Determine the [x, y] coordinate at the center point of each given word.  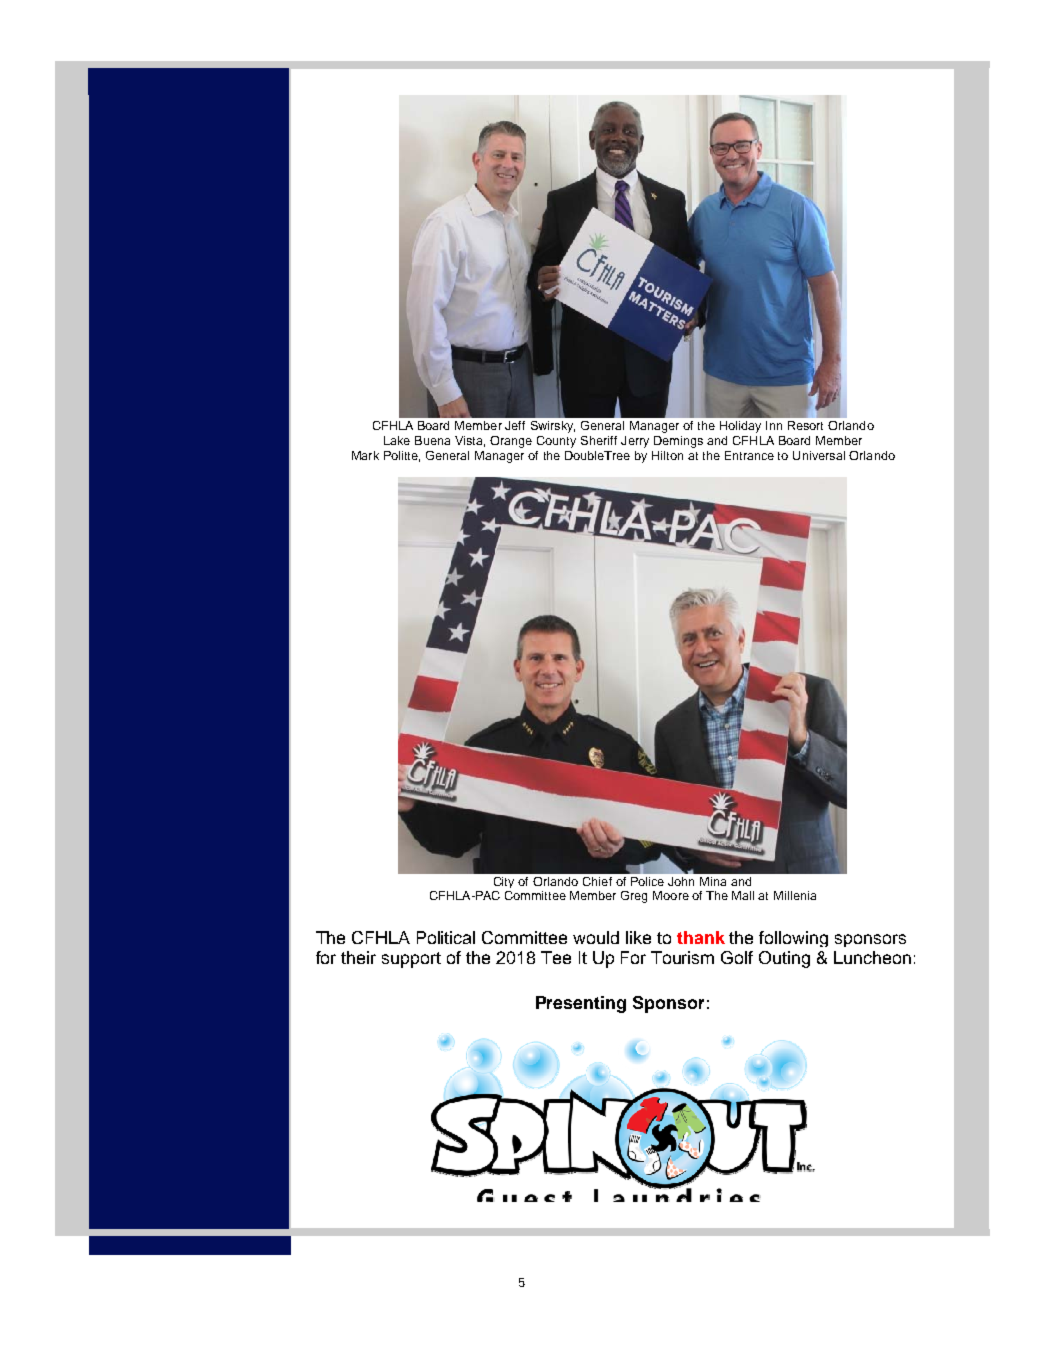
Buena [432, 440]
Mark [365, 455]
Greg [634, 897]
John [681, 881]
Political [446, 937]
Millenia [795, 895]
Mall [743, 895]
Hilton [667, 455]
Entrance [749, 455]
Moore [671, 895]
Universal [819, 455]
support [411, 960]
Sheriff [599, 440]
